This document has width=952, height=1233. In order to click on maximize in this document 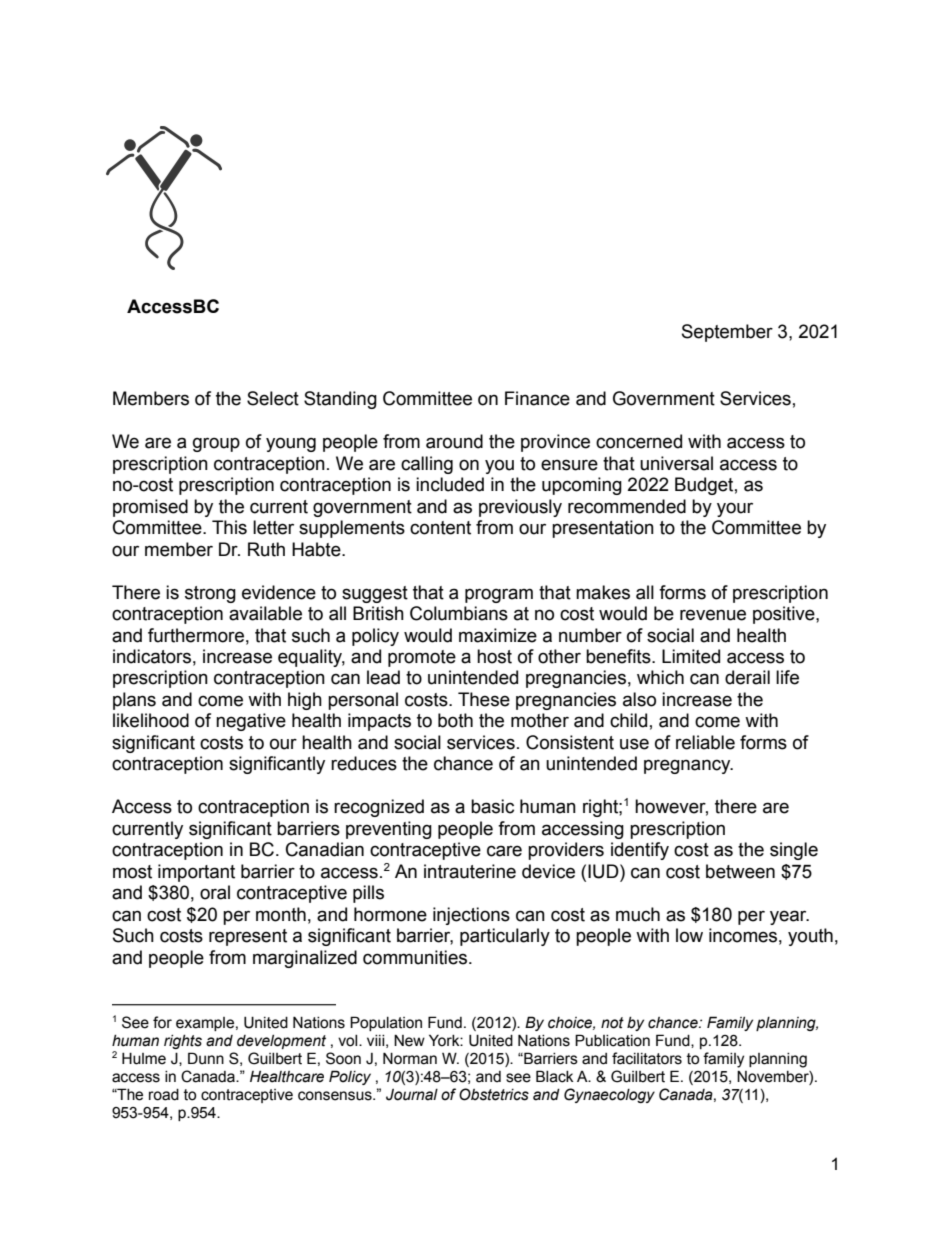, I will do `click(498, 635)`.
